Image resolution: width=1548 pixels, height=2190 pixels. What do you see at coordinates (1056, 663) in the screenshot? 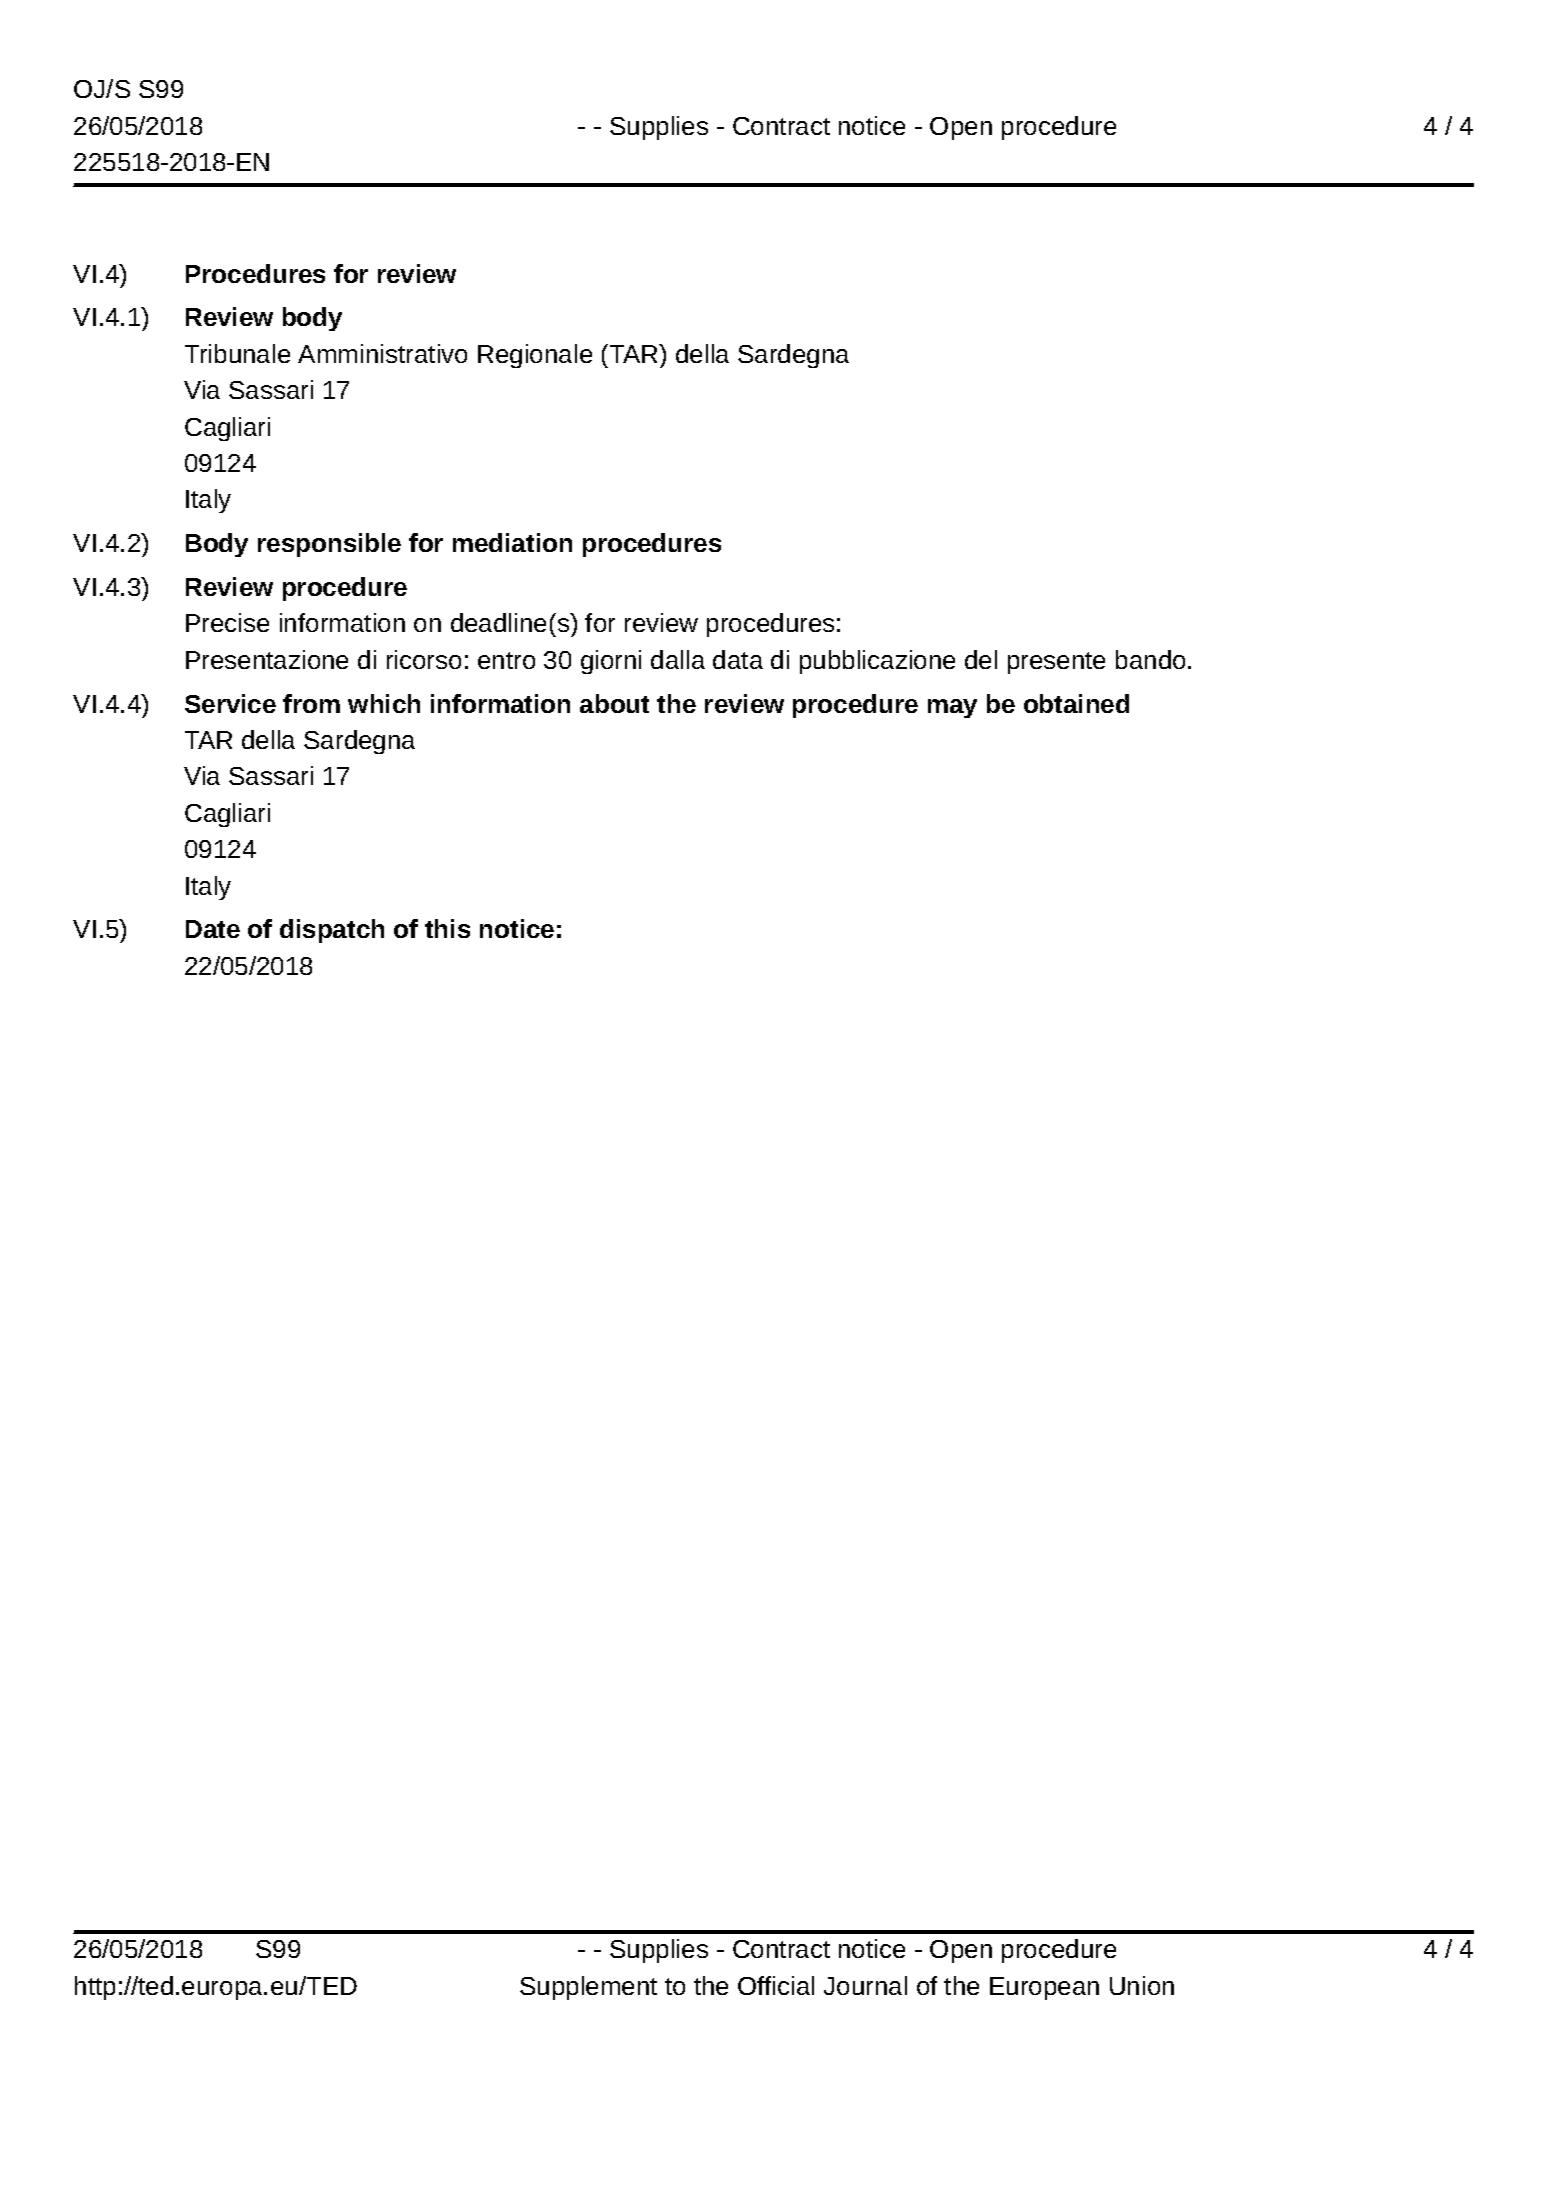
I see `presente` at bounding box center [1056, 663].
